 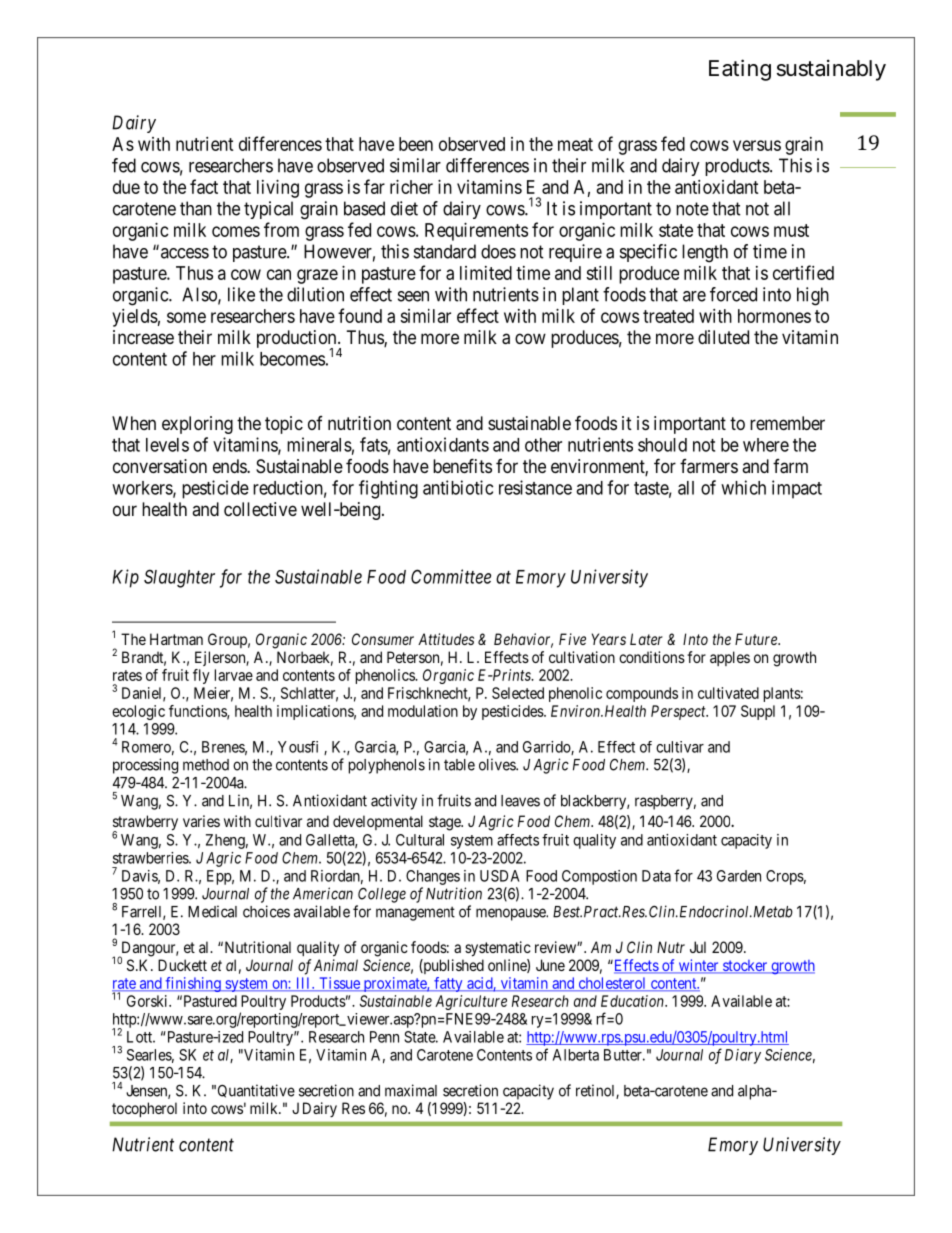 What do you see at coordinates (179, 578) in the page?
I see `Slaughter` at bounding box center [179, 578].
